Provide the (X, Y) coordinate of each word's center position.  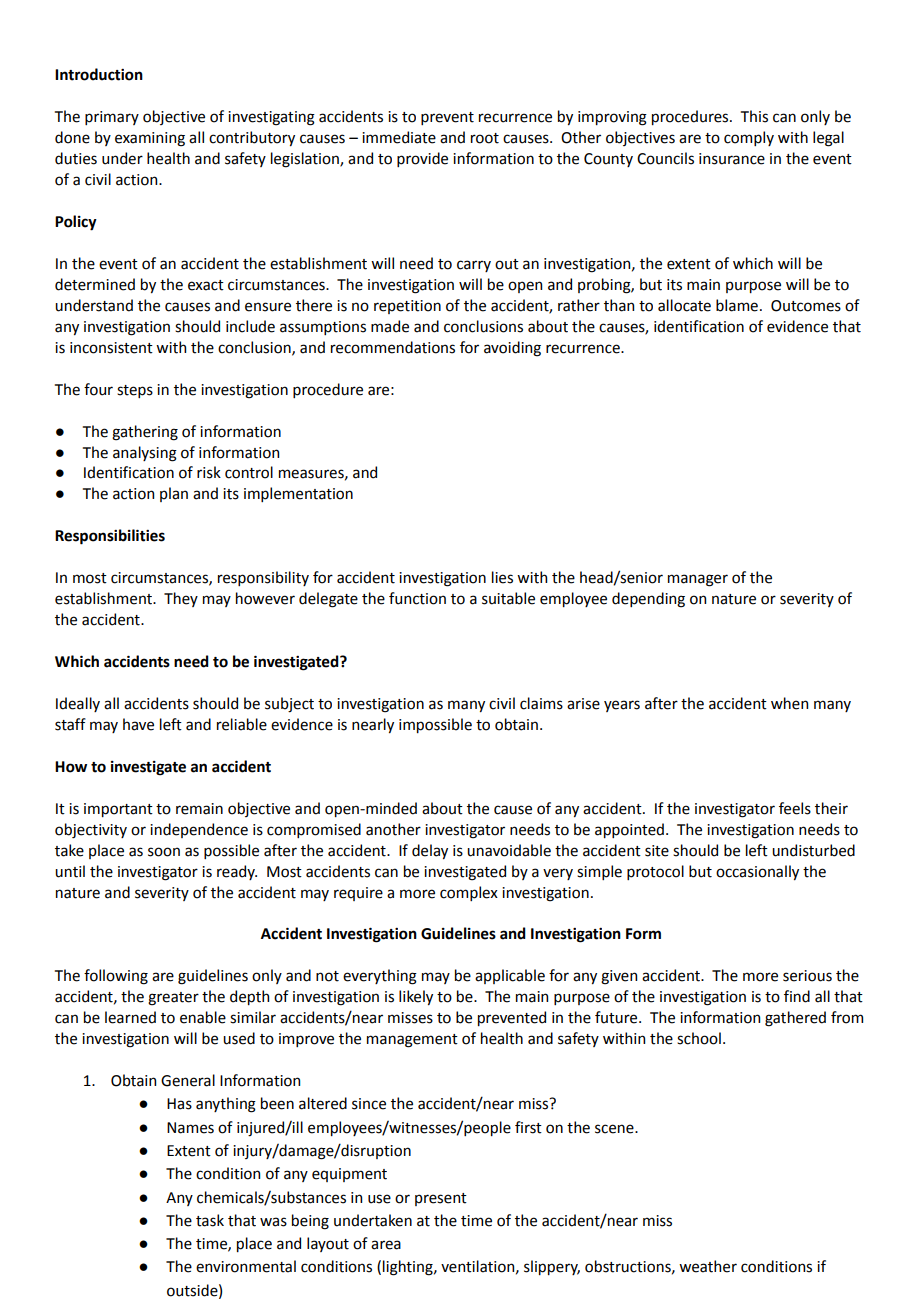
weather (708, 1266)
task (210, 1220)
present (441, 1199)
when (789, 703)
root (485, 138)
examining (150, 139)
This (754, 116)
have (138, 724)
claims (541, 703)
